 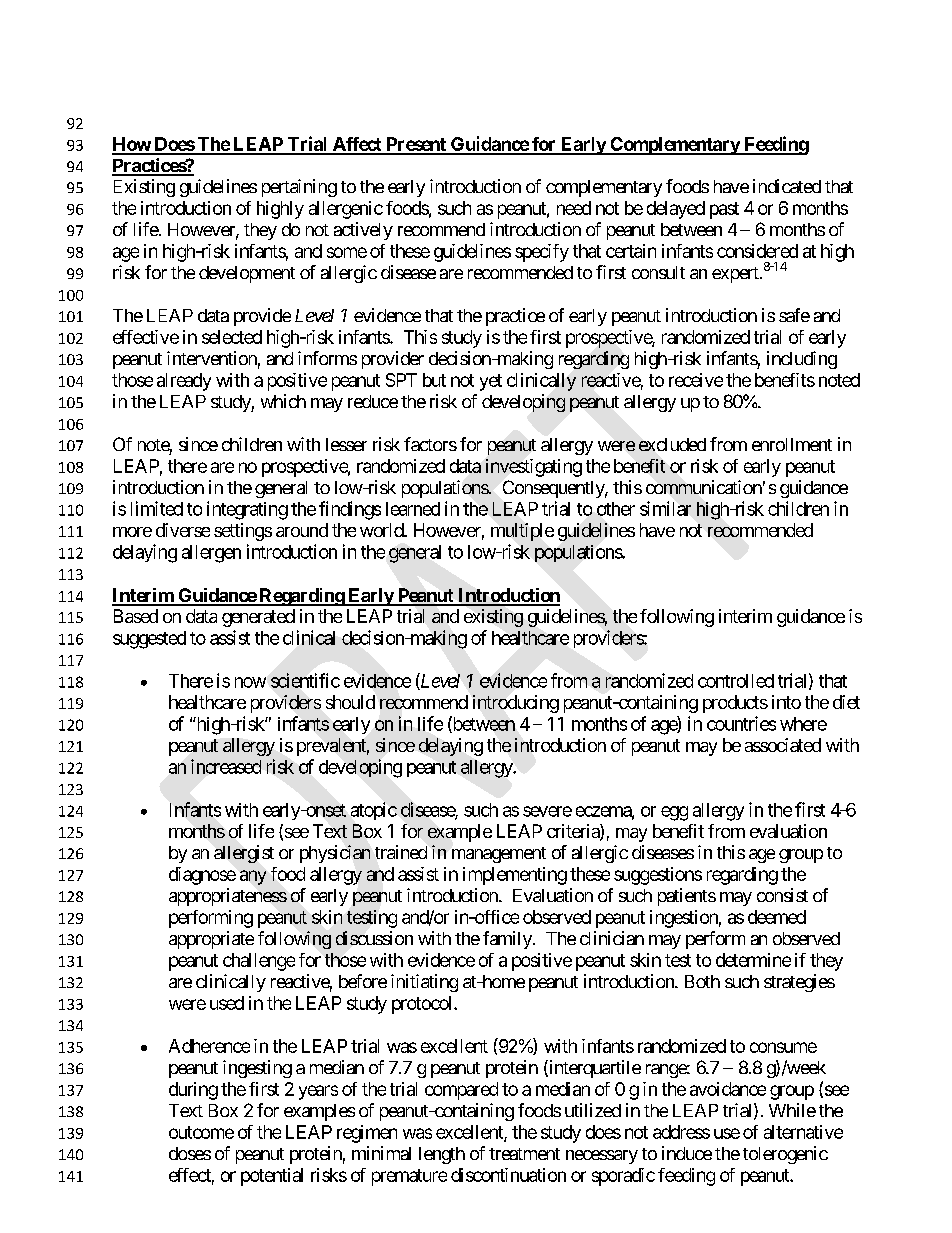 What do you see at coordinates (516, 704) in the screenshot?
I see `introducing` at bounding box center [516, 704].
